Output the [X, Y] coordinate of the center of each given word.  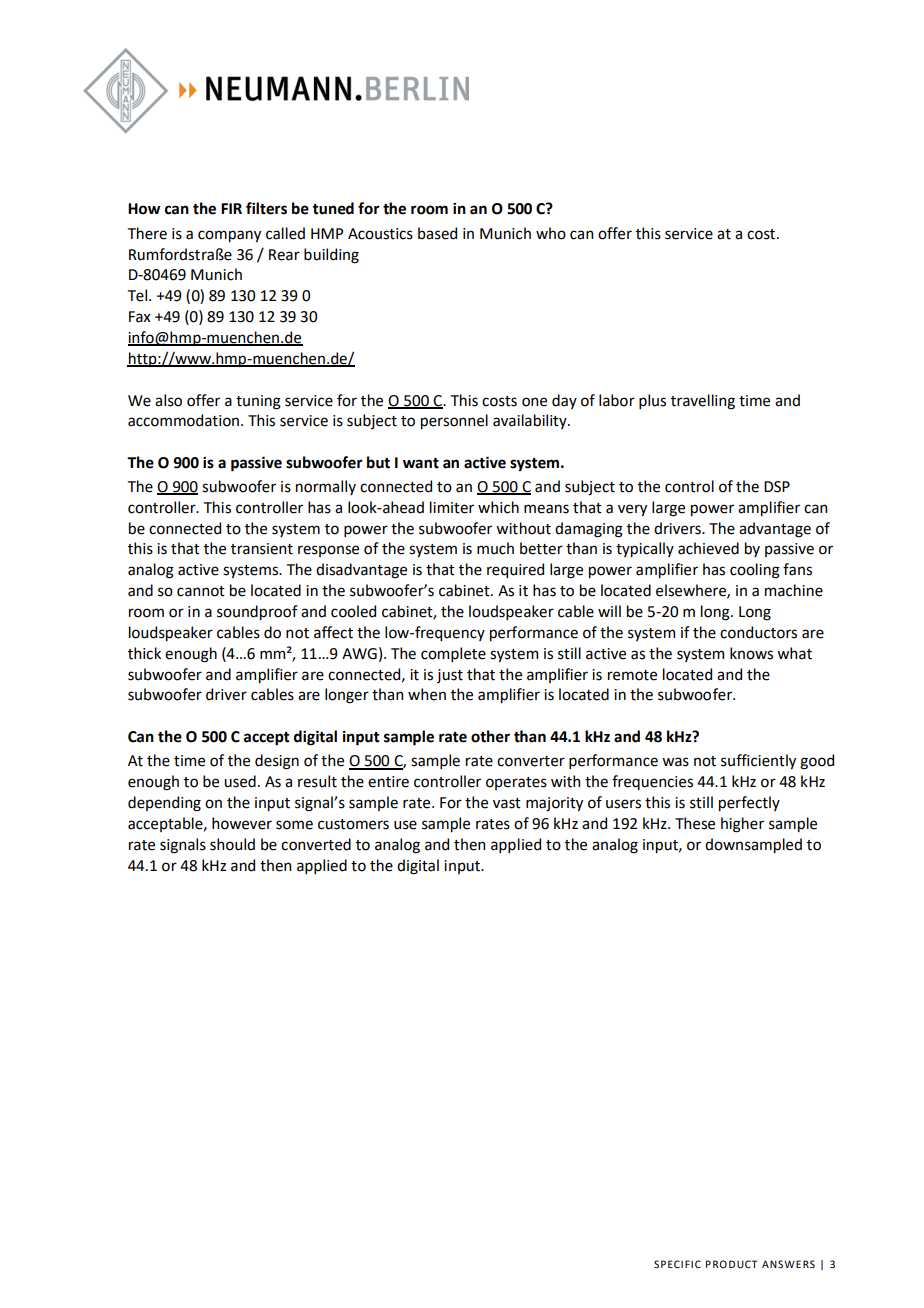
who [551, 233]
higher [742, 825]
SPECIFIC [677, 1264]
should [232, 844]
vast [507, 803]
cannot [201, 591]
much [495, 548]
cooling [755, 571]
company [229, 236]
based [437, 233]
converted [316, 844]
